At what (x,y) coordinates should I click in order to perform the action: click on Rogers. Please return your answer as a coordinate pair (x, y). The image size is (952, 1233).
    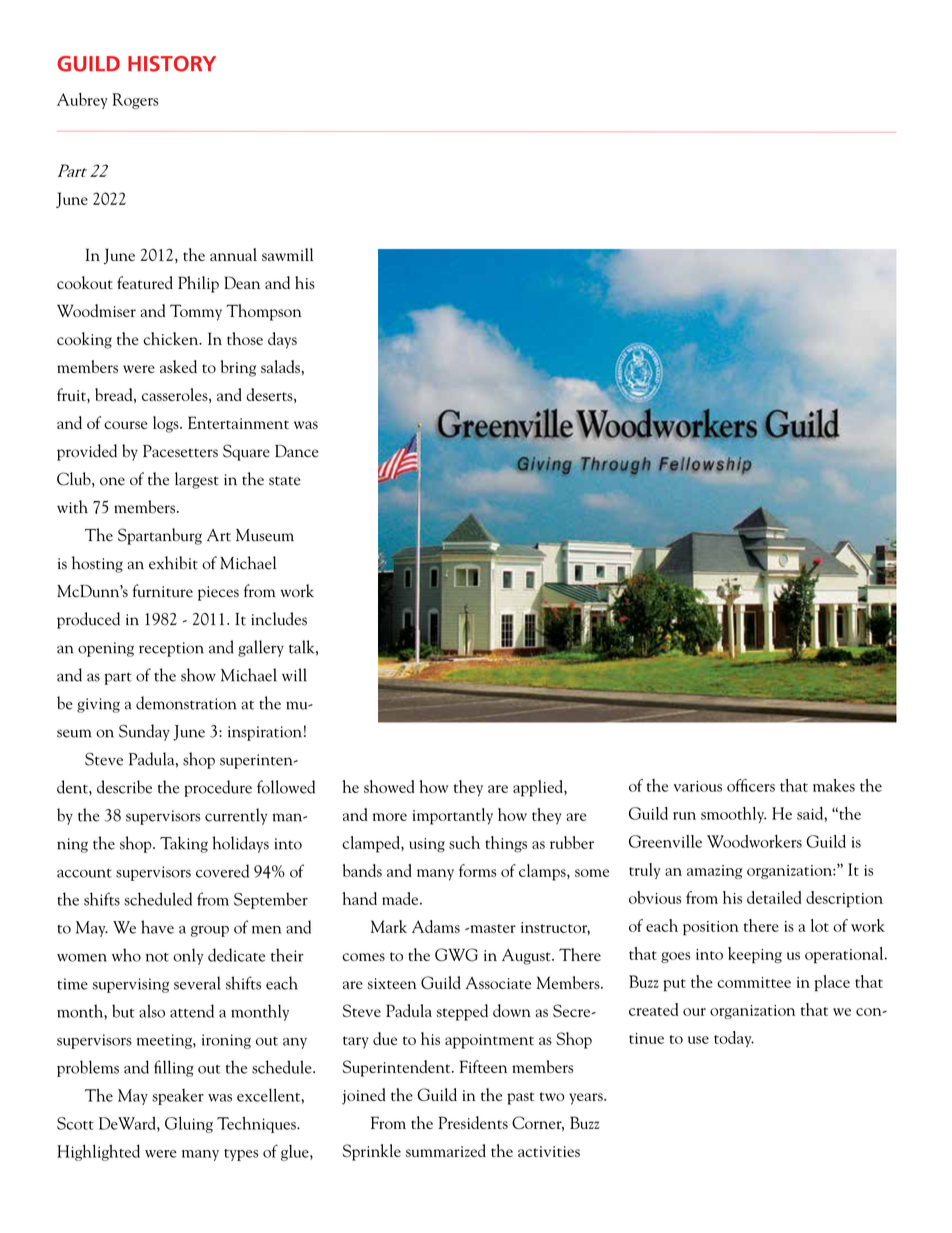
    Looking at the image, I should click on (135, 101).
